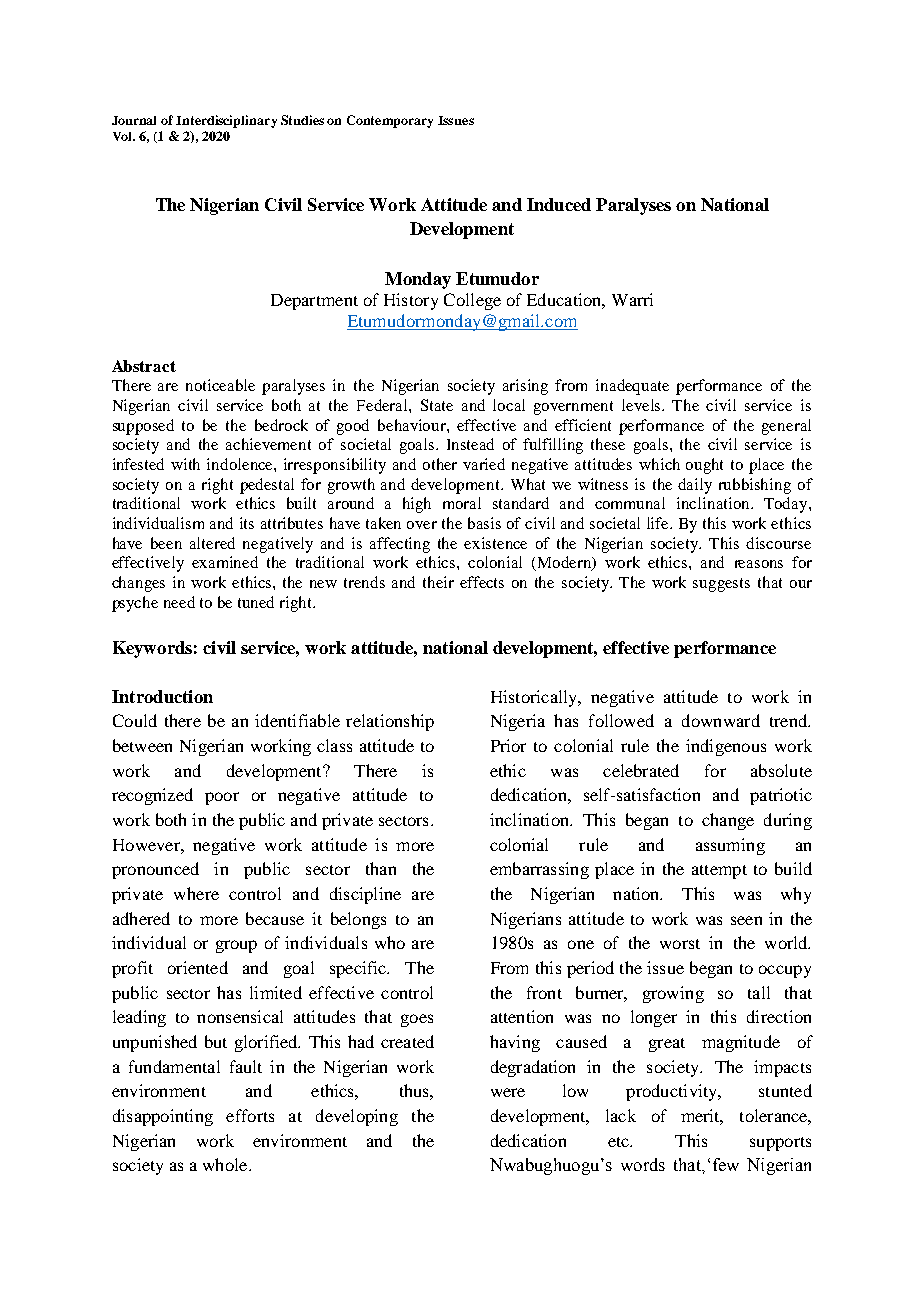 Image resolution: width=924 pixels, height=1308 pixels. Describe the element at coordinates (482, 582) in the screenshot. I see `effects` at that location.
